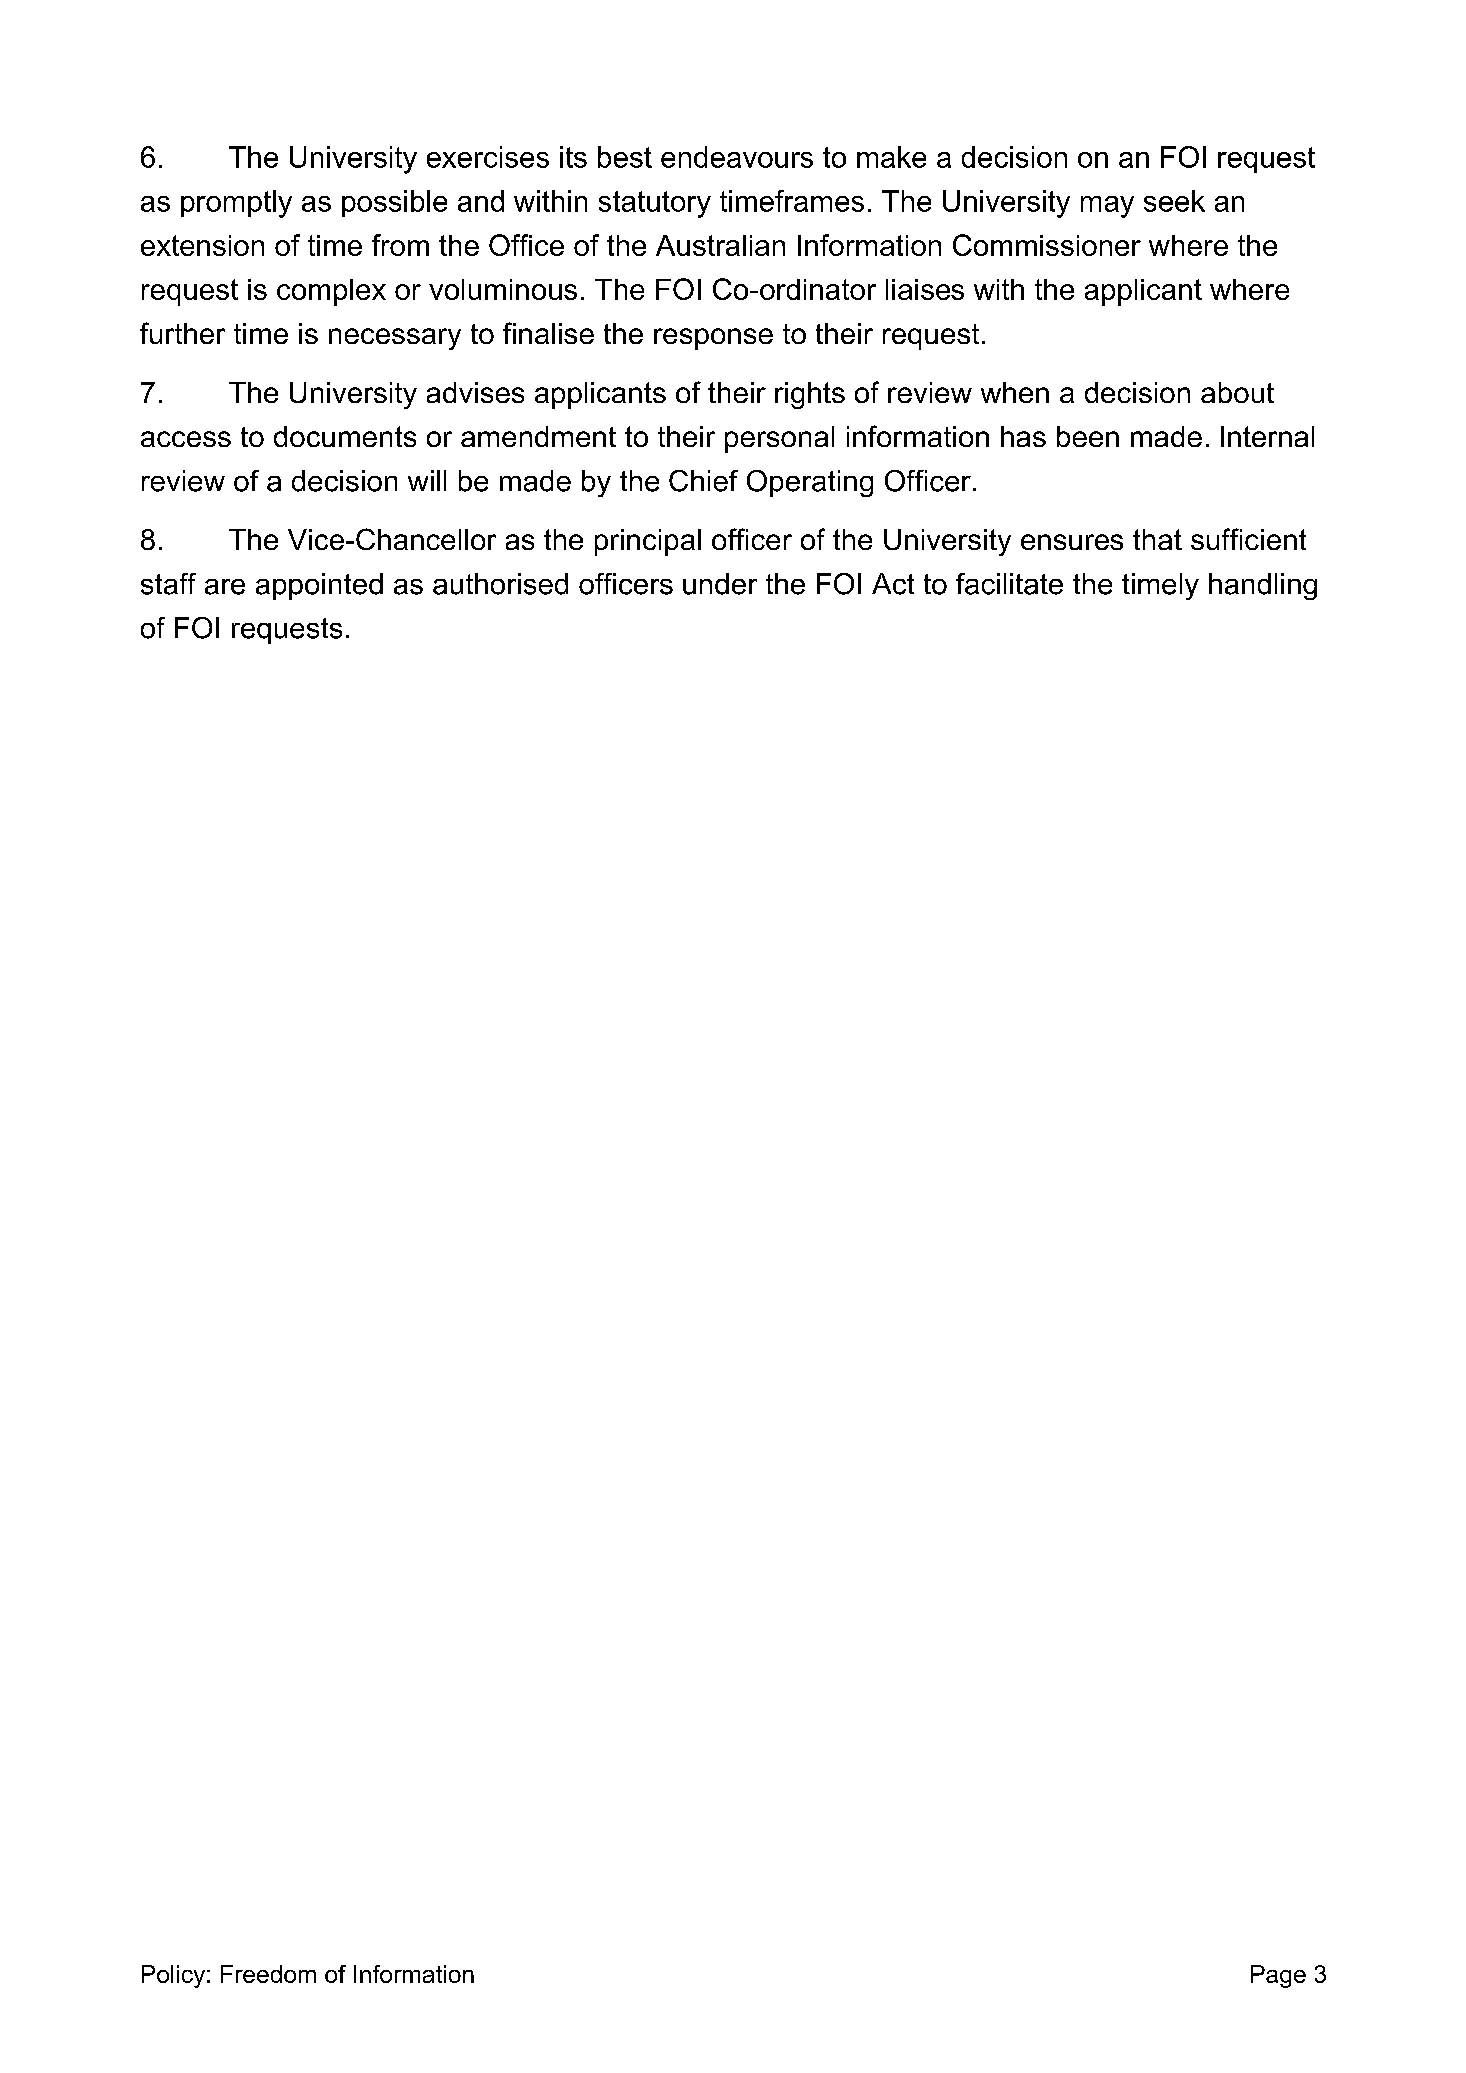 The width and height of the screenshot is (1466, 2073). I want to click on under, so click(720, 584).
